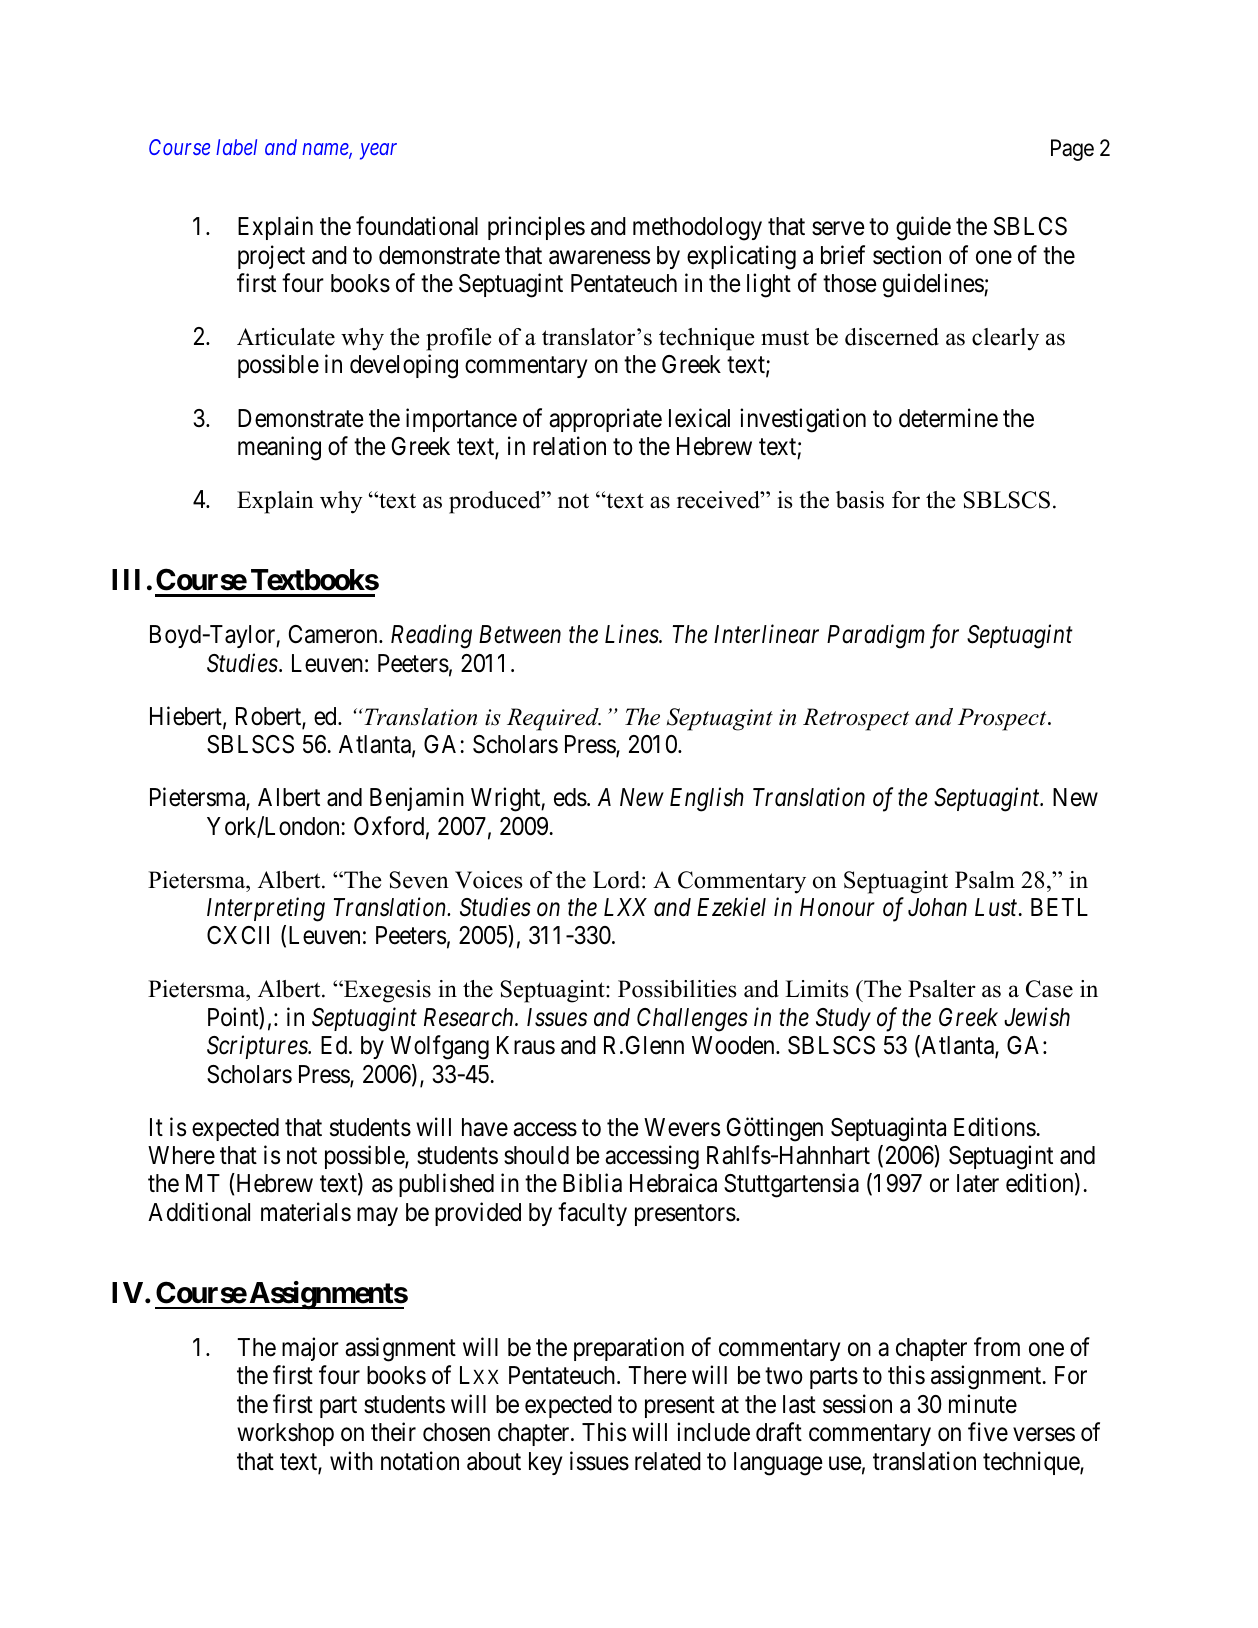 This image has height=1628, width=1258. What do you see at coordinates (668, 1461) in the image?
I see `related` at bounding box center [668, 1461].
